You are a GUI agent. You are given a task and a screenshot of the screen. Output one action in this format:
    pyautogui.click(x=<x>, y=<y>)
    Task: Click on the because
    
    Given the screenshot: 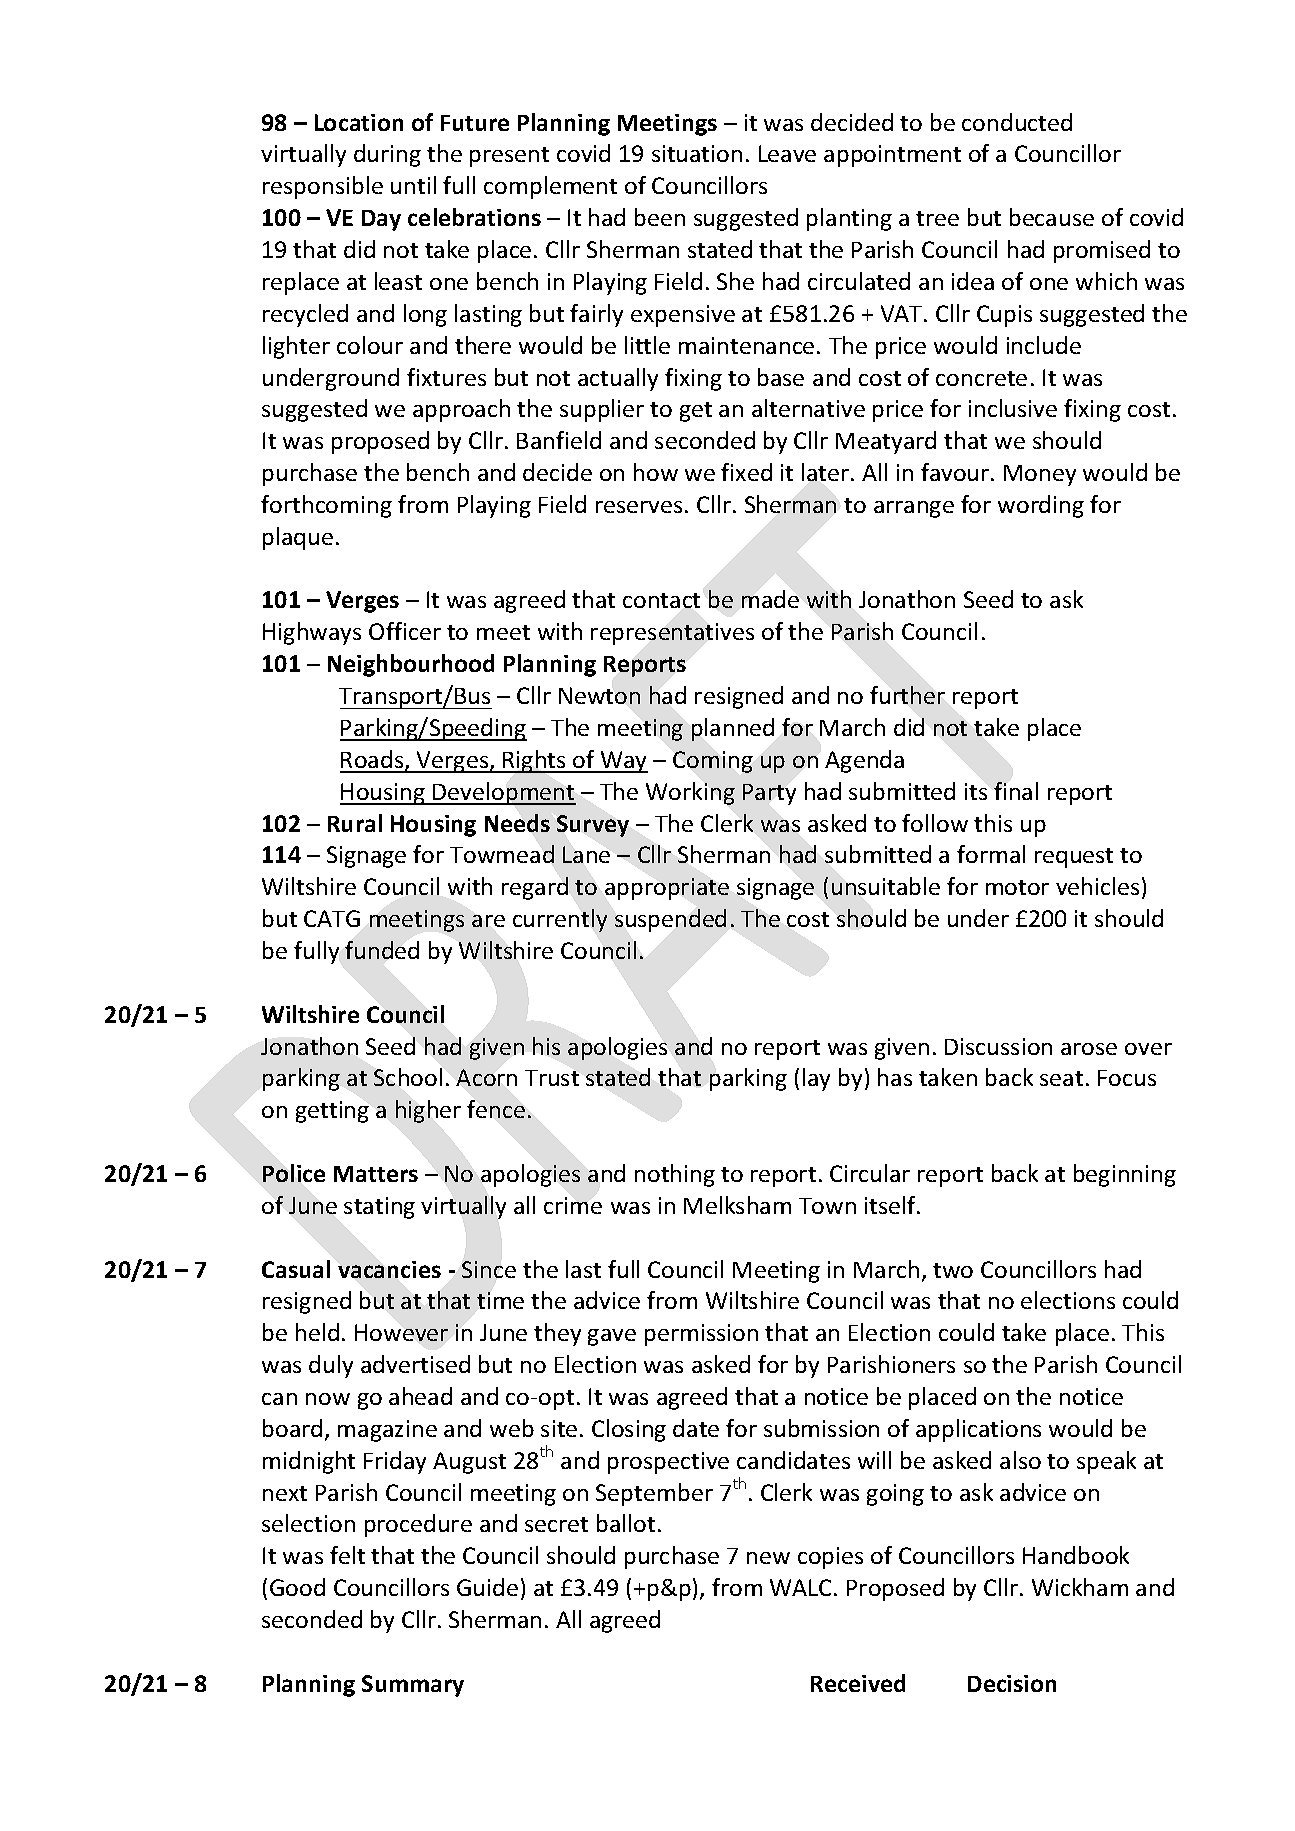 What is the action you would take?
    pyautogui.click(x=1052, y=217)
